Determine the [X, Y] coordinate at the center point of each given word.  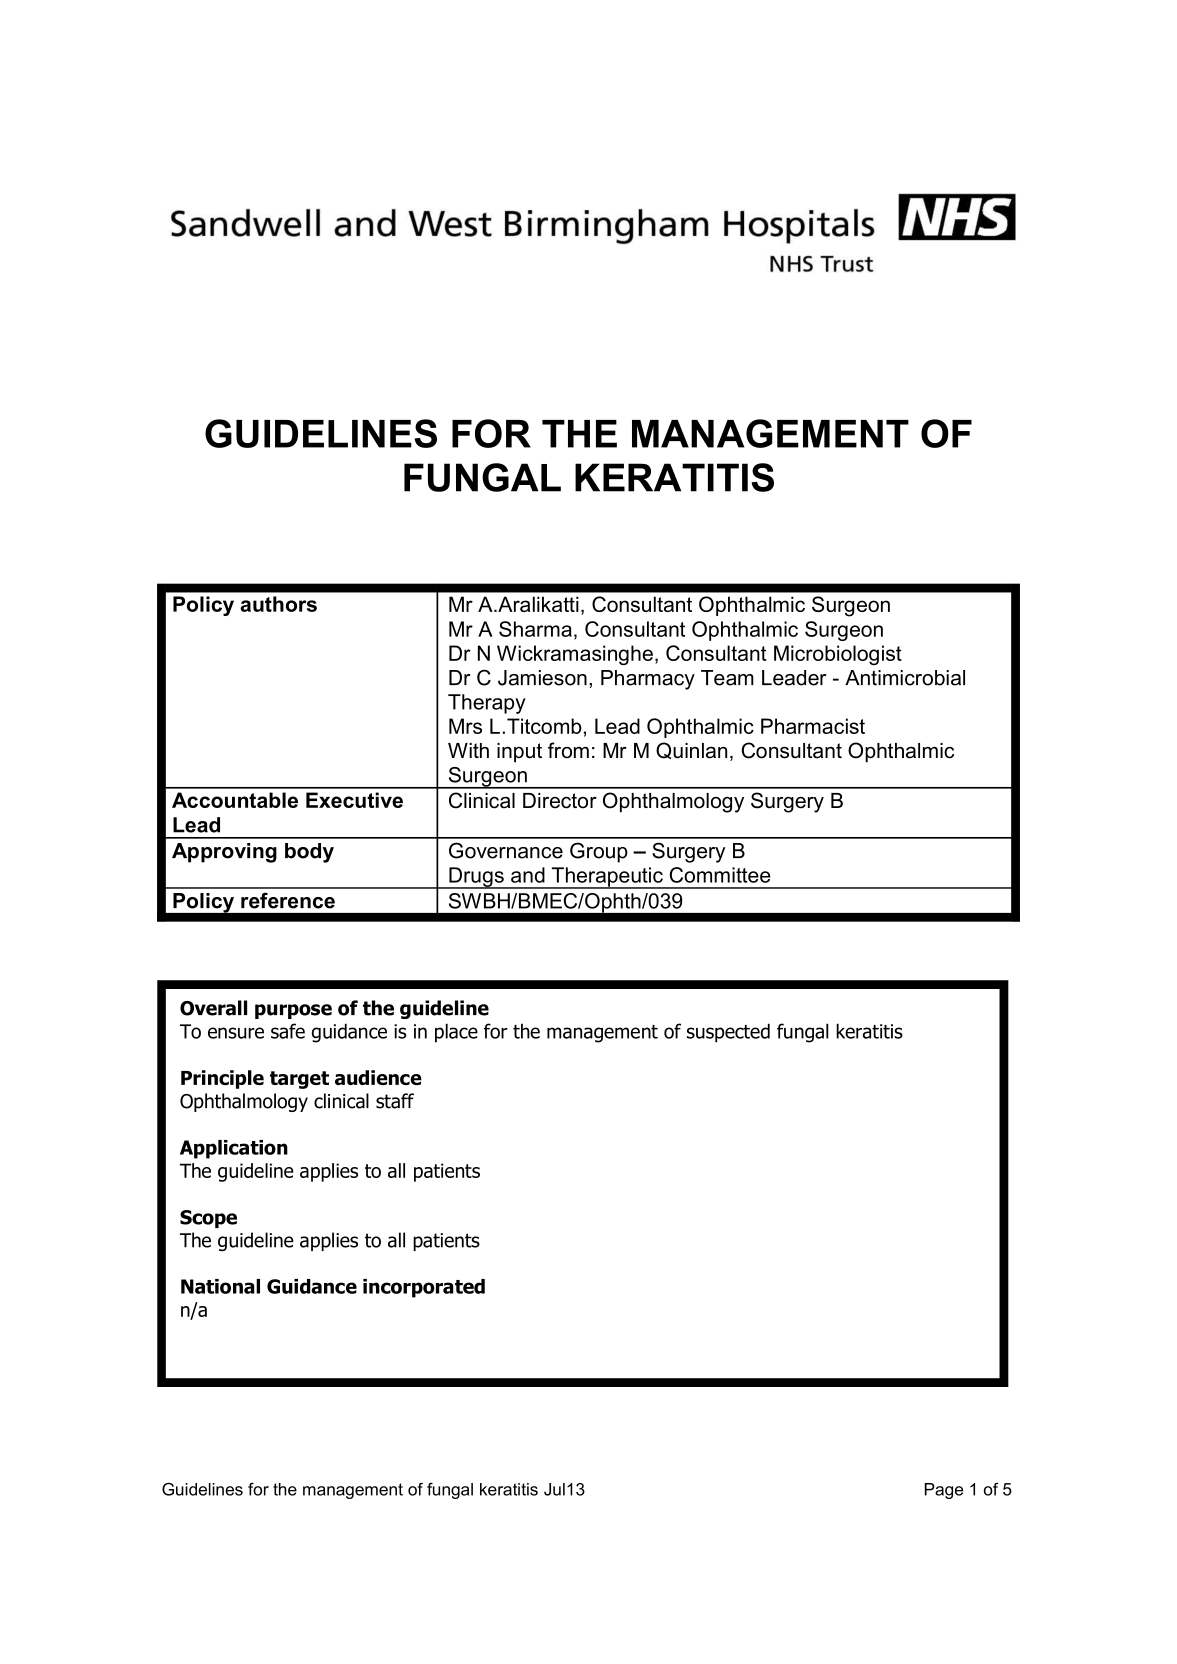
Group [599, 852]
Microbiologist [838, 655]
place [456, 1033]
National [220, 1286]
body [309, 853]
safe [288, 1031]
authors [278, 604]
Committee [720, 875]
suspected [728, 1033]
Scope [208, 1219]
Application [234, 1149]
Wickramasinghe [575, 655]
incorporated [424, 1288]
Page [944, 1491]
